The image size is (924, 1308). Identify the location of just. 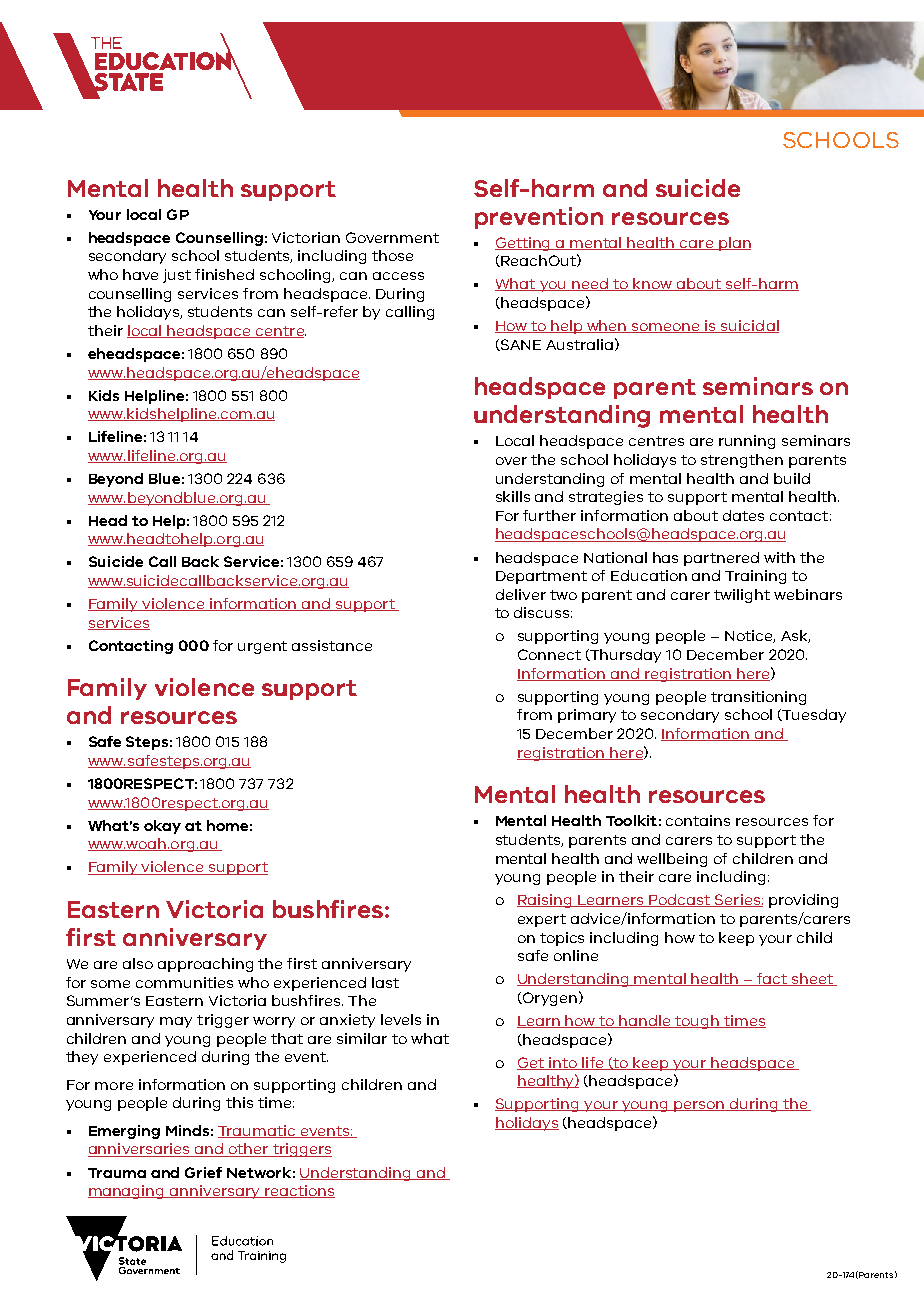
(177, 276).
